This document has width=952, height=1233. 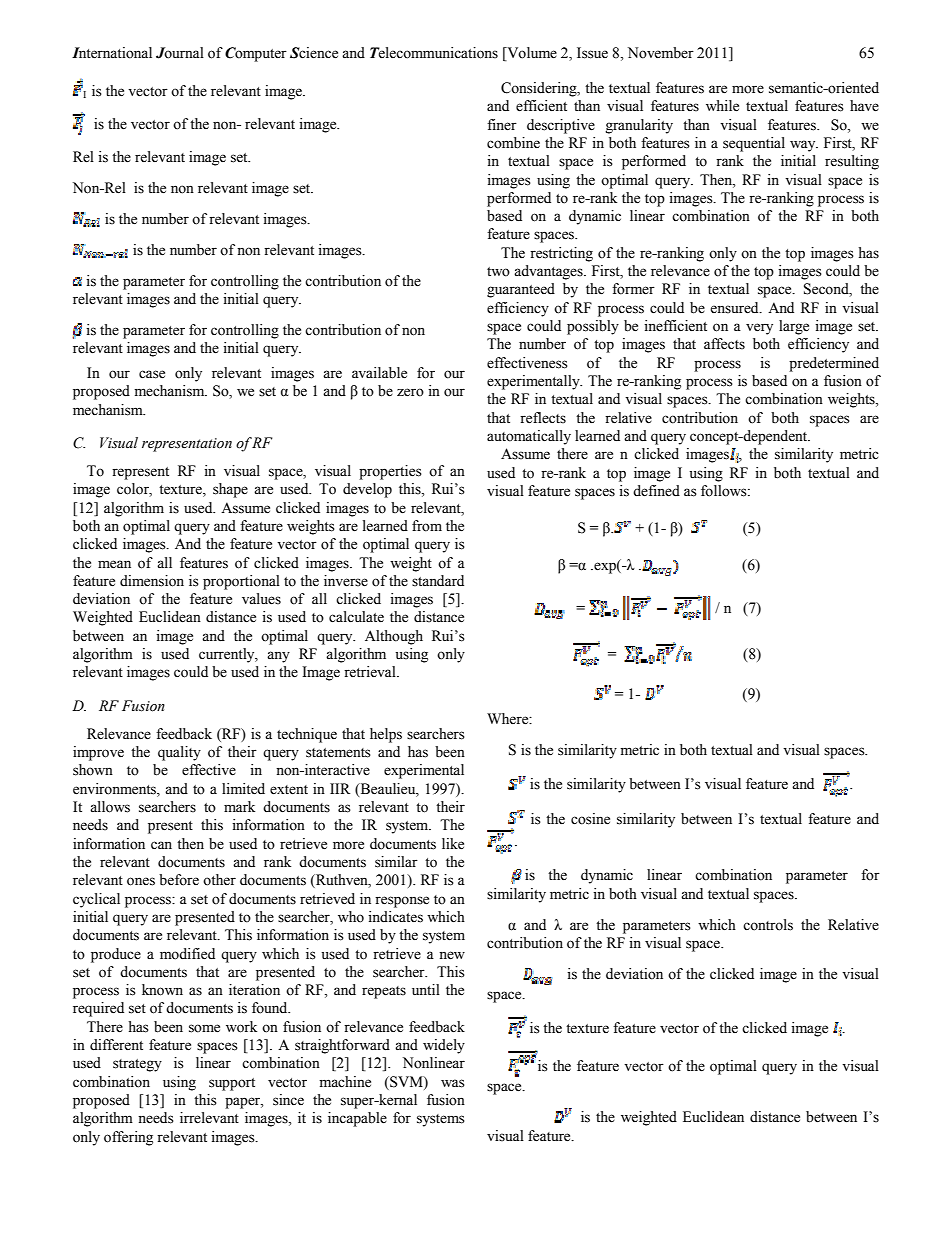 What do you see at coordinates (502, 125) in the document?
I see `finer` at bounding box center [502, 125].
